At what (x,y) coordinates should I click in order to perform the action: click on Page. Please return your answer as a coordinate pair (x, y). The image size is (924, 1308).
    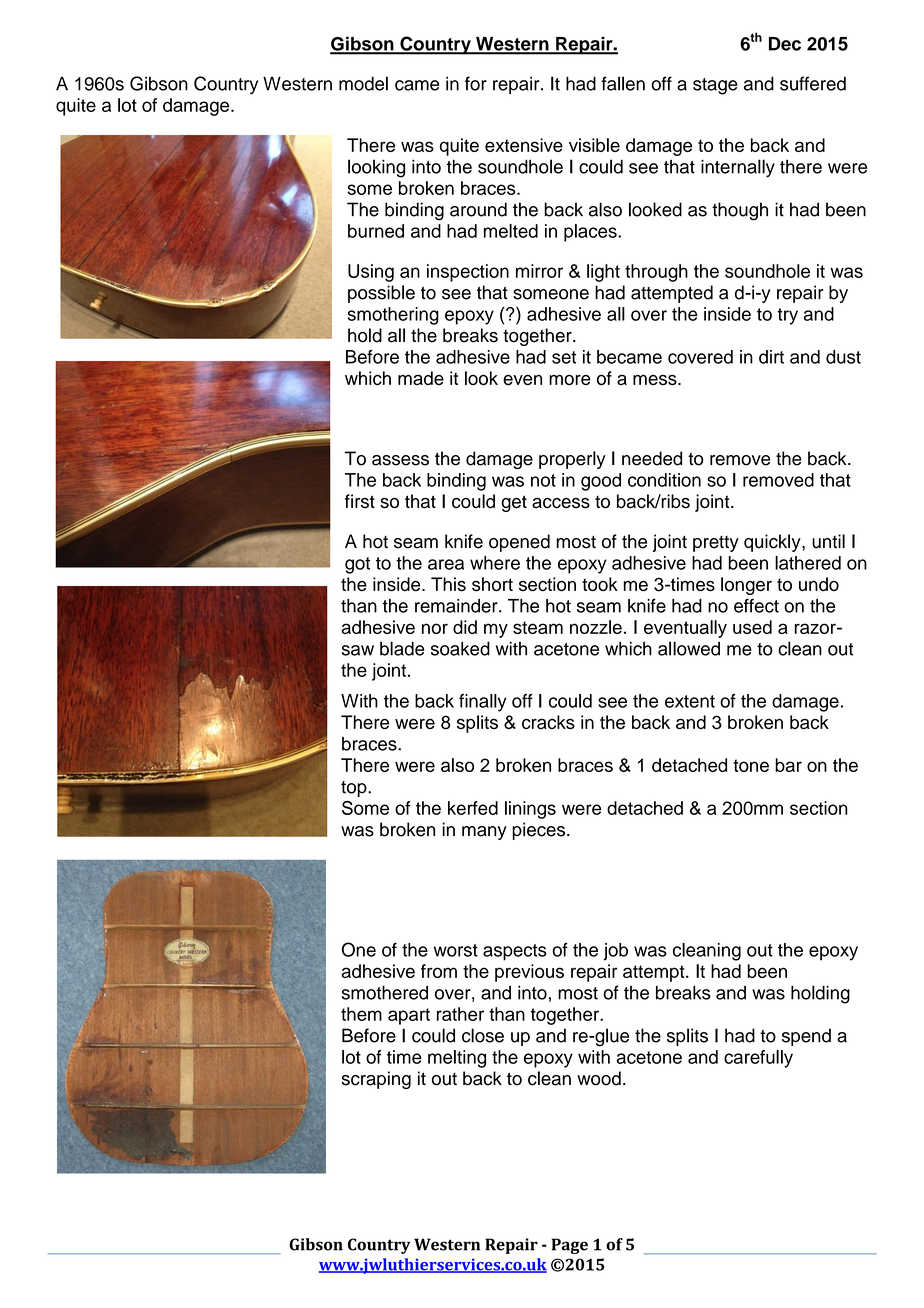
    Looking at the image, I should click on (570, 1246).
